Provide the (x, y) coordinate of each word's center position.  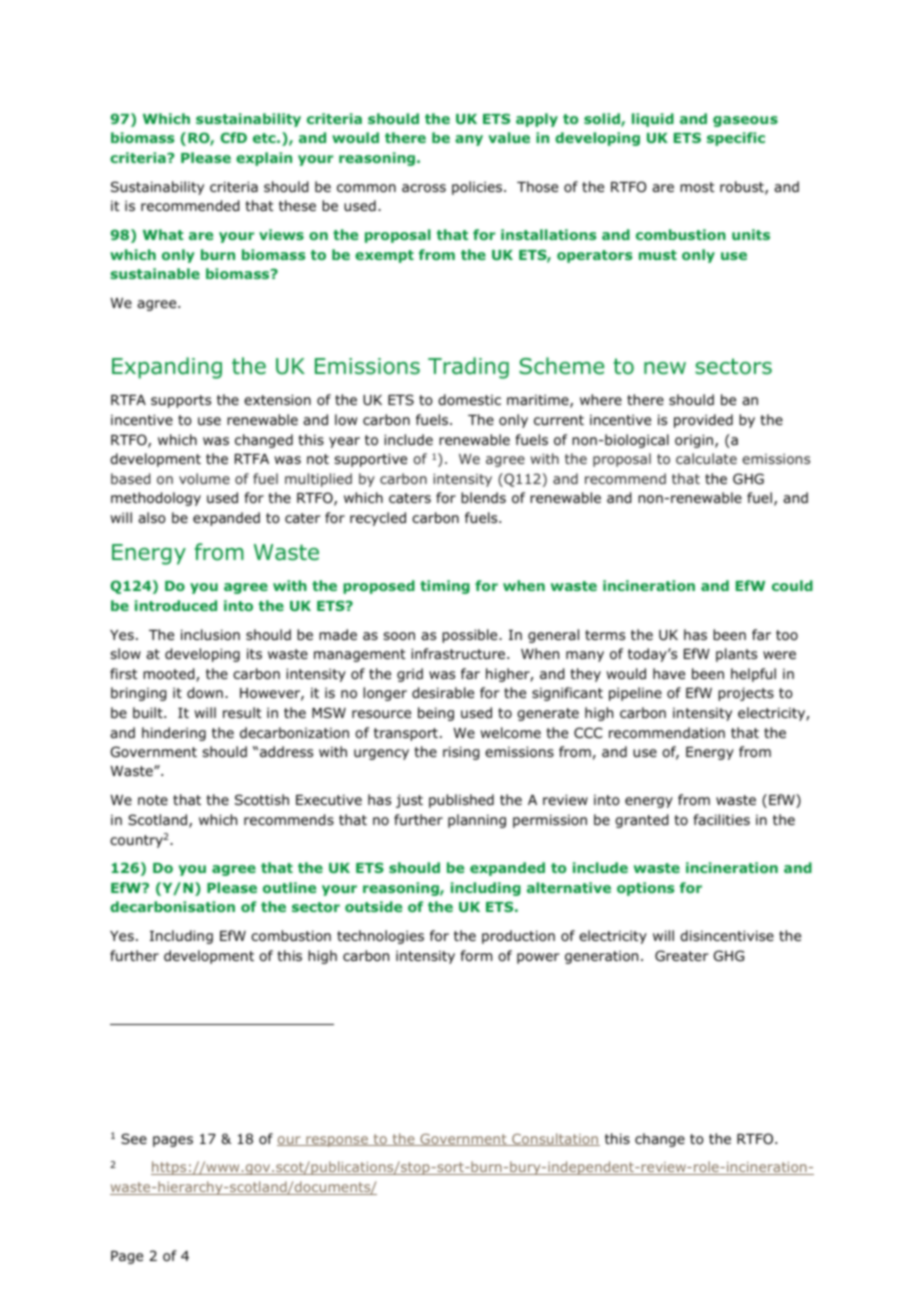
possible (471, 636)
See (134, 1138)
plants (736, 655)
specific (736, 139)
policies (478, 188)
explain (264, 159)
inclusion (210, 635)
